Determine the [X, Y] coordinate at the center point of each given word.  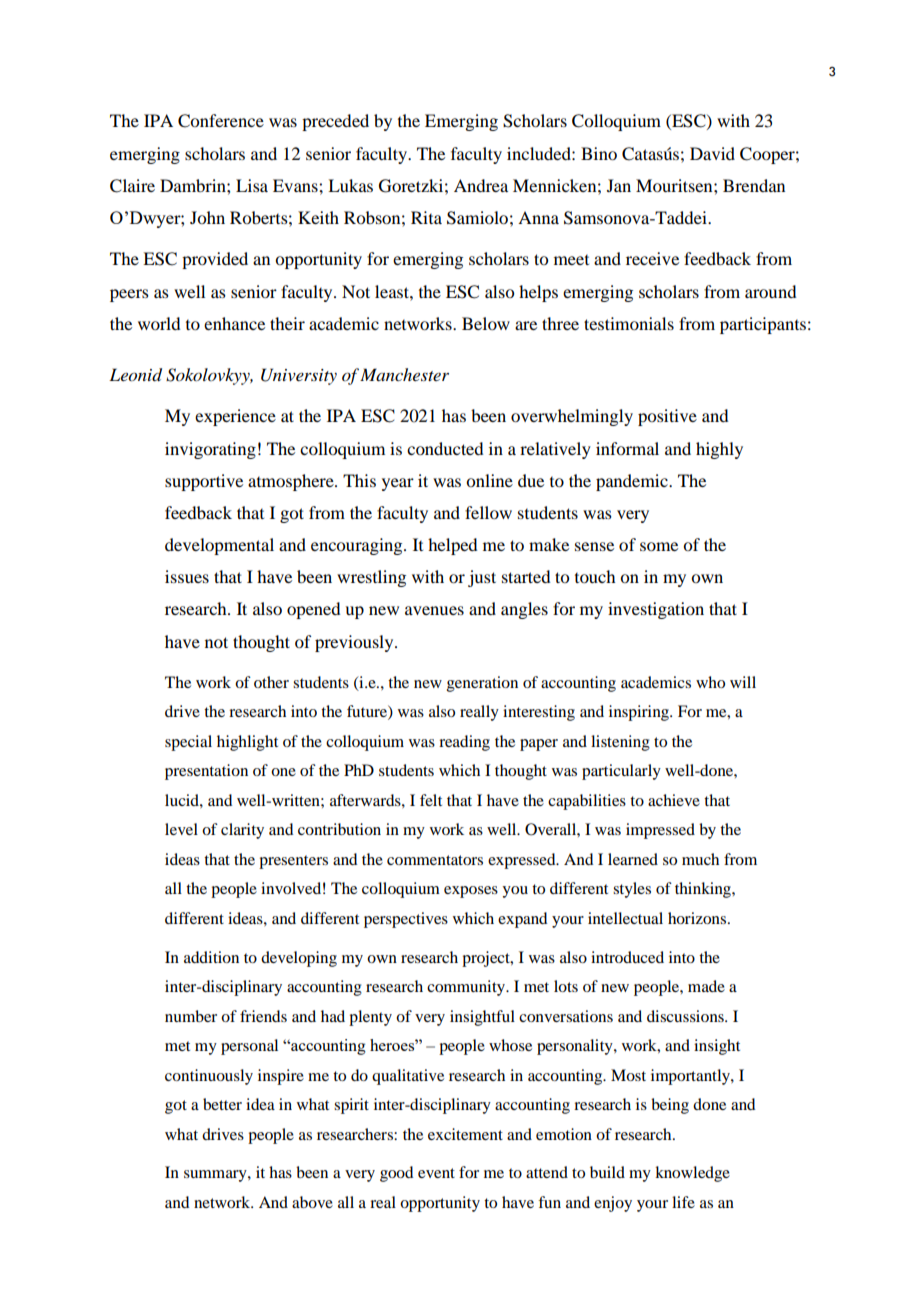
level [181, 829]
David [712, 153]
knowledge [692, 1174]
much [700, 859]
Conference [221, 121]
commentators [435, 860]
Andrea [481, 185]
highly [719, 450]
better [222, 1104]
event [436, 1173]
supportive [204, 482]
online [489, 480]
